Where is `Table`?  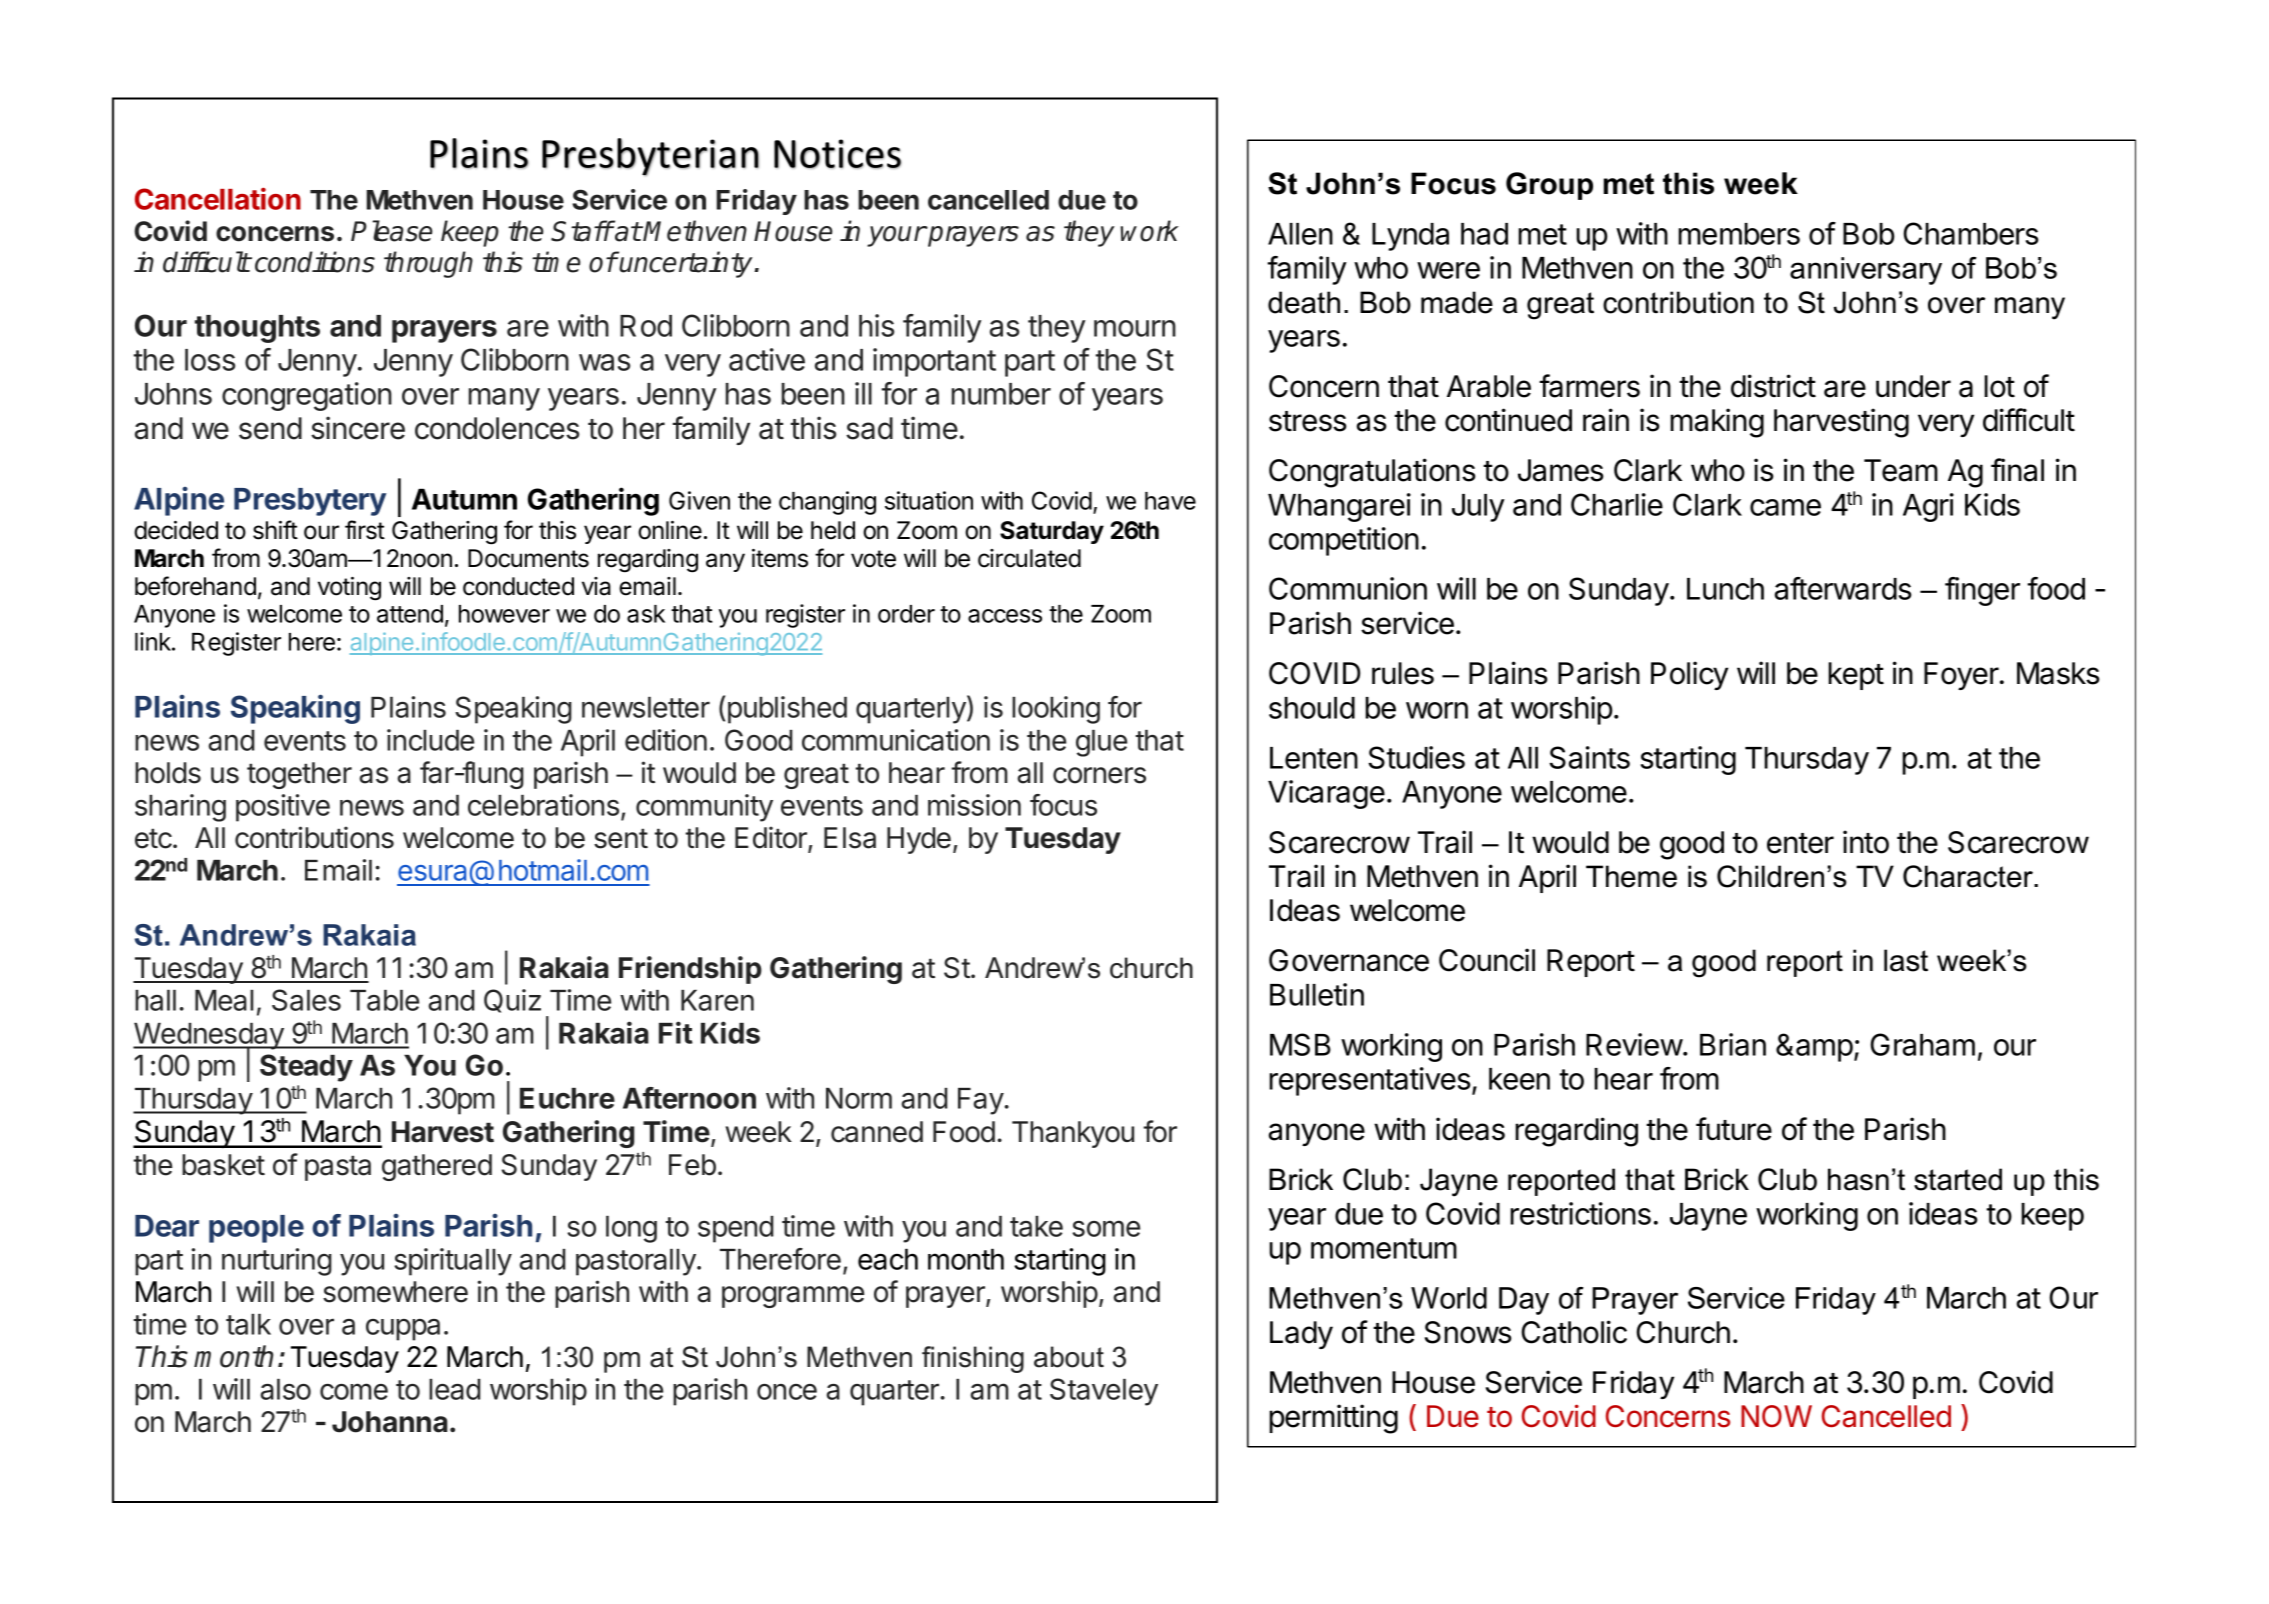
Table is located at coordinates (384, 1000).
